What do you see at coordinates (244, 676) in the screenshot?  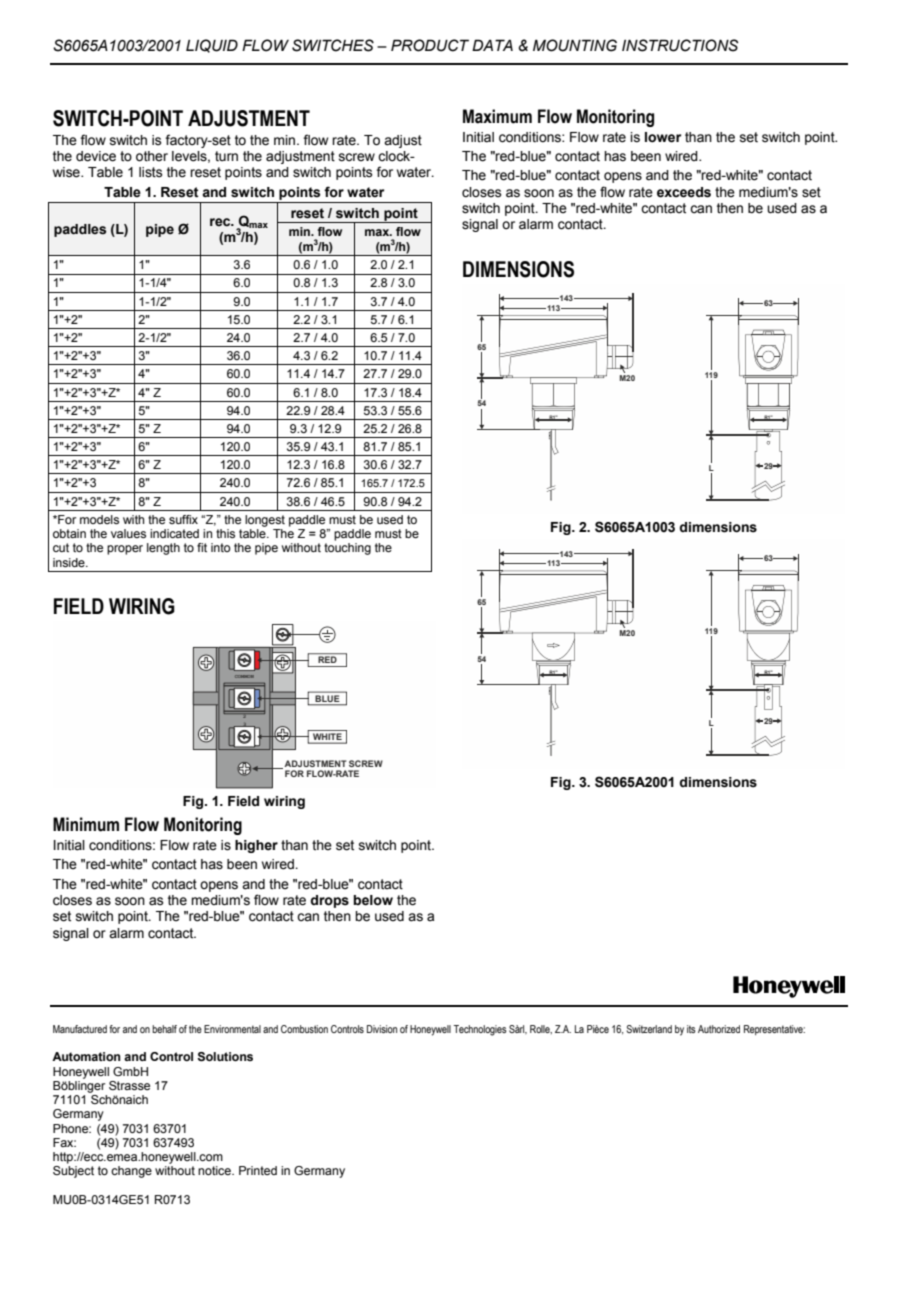 I see `COMMON` at bounding box center [244, 676].
